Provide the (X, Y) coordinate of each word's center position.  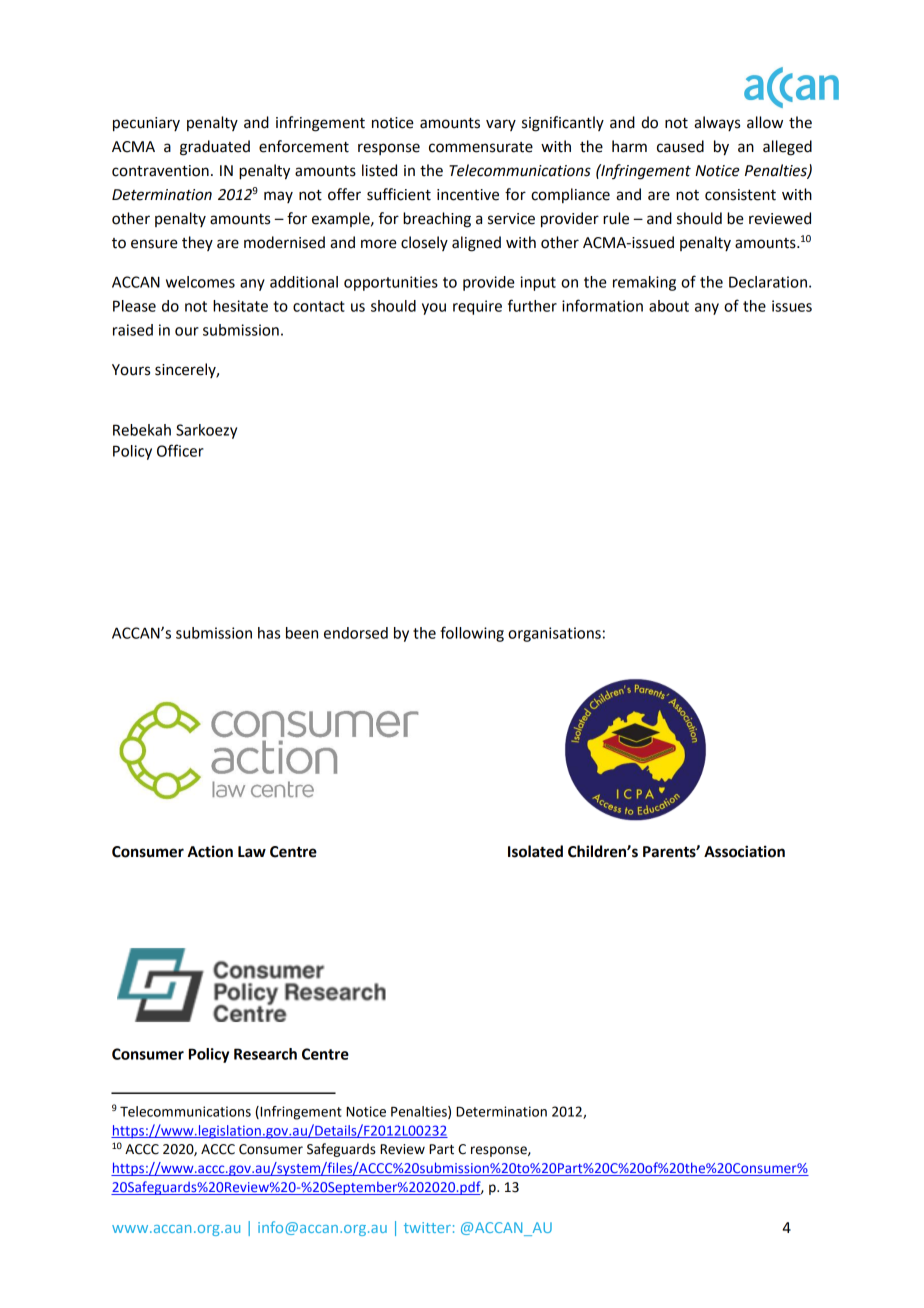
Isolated (535, 851)
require (477, 307)
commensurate (481, 147)
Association (744, 851)
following (472, 634)
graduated (215, 148)
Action (210, 851)
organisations (554, 634)
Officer (180, 450)
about (669, 306)
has (269, 633)
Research (265, 1054)
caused (680, 146)
